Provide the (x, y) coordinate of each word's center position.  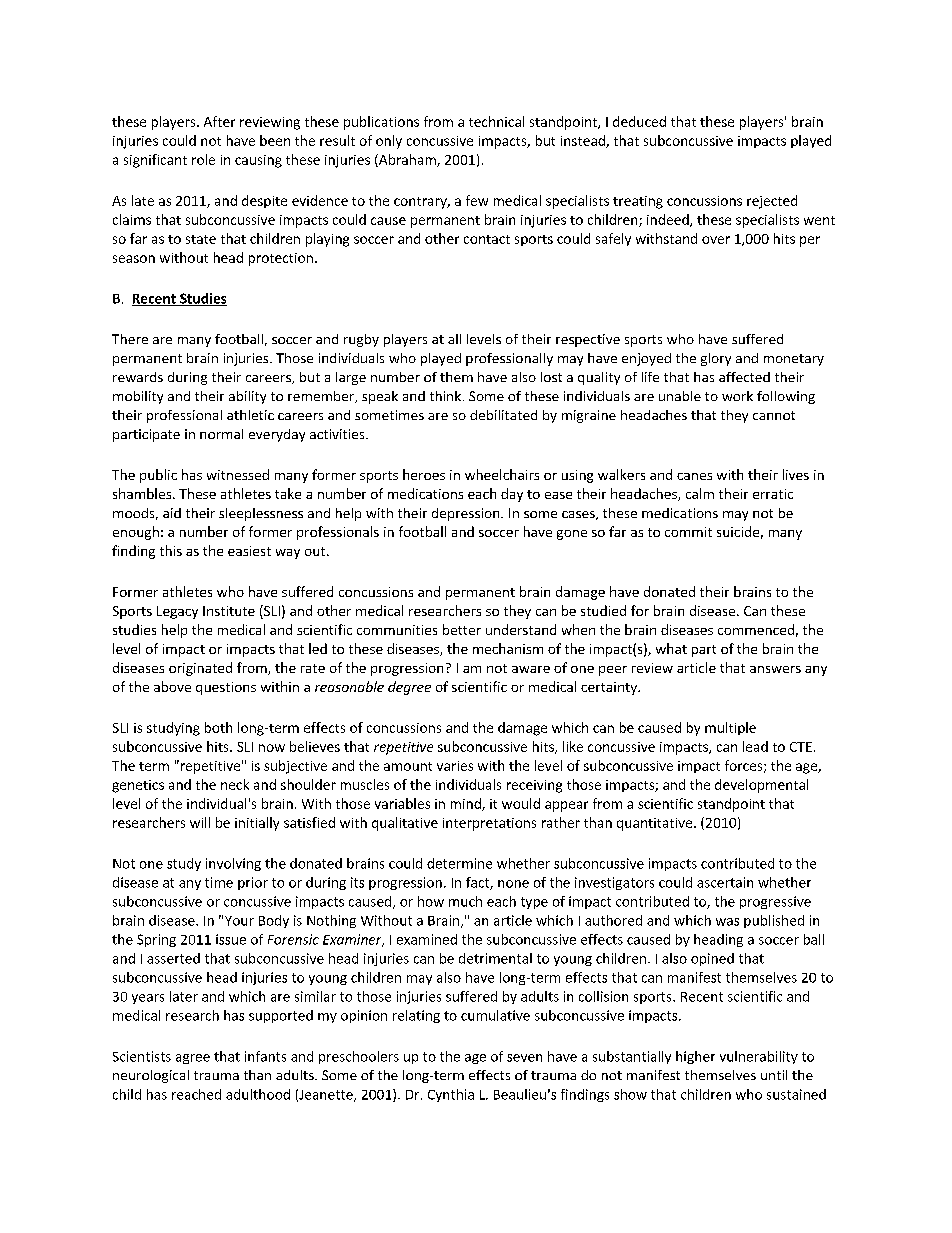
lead (755, 746)
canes (694, 476)
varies (455, 766)
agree (193, 1059)
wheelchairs (502, 474)
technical (496, 121)
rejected (772, 202)
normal (221, 434)
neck (235, 784)
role (203, 159)
